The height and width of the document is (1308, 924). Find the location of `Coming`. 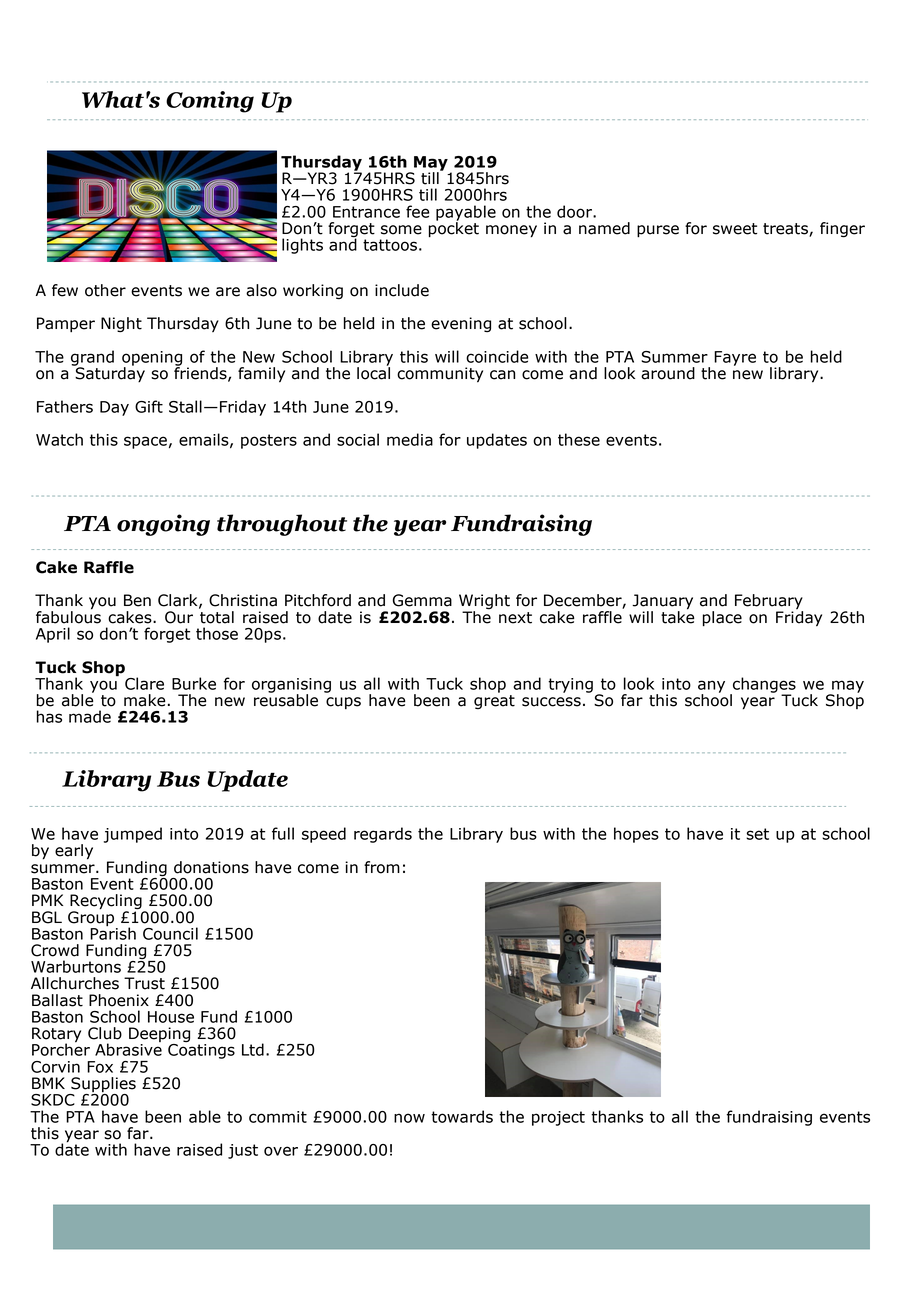

Coming is located at coordinates (210, 102).
